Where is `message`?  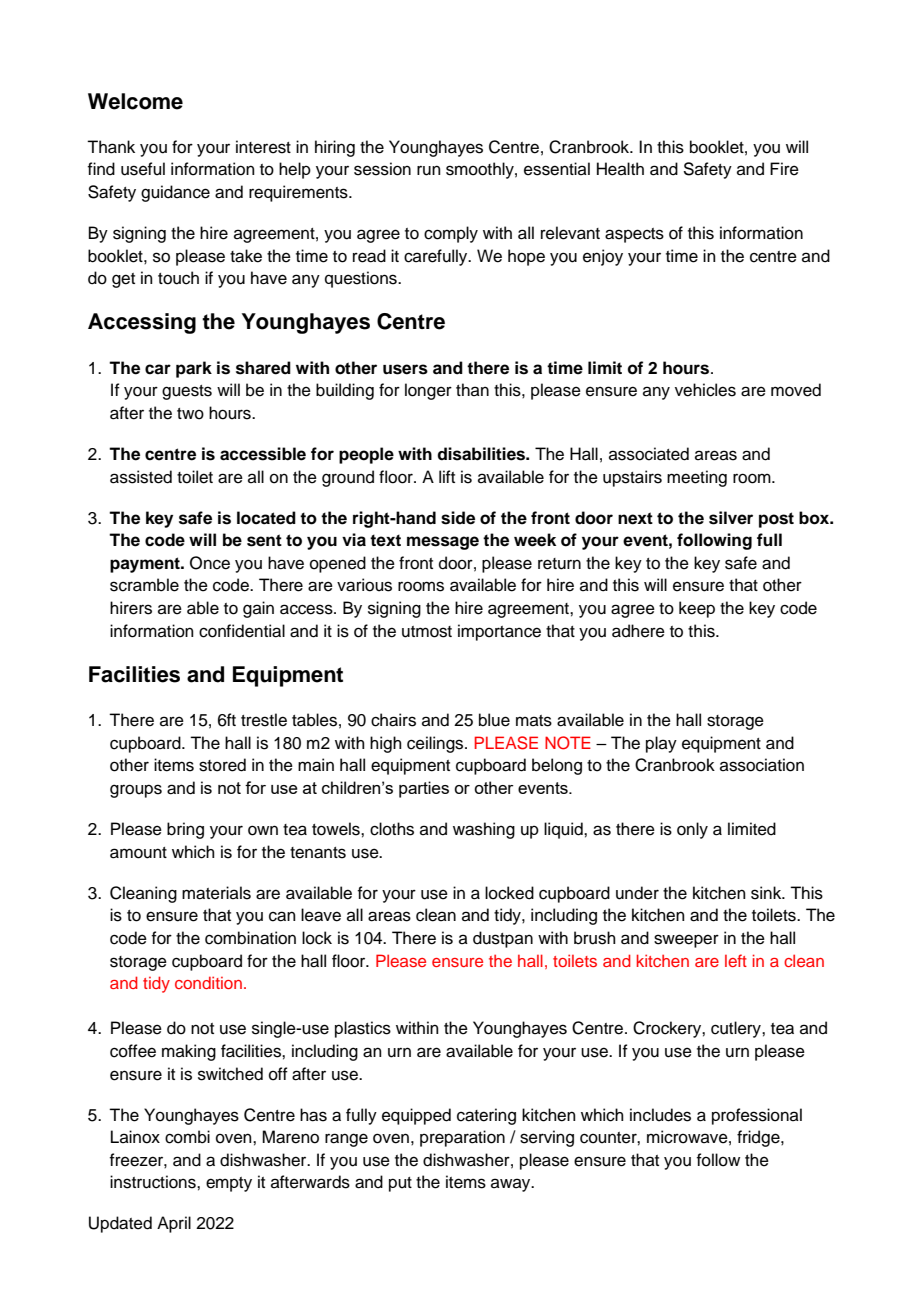
message is located at coordinates (443, 543).
